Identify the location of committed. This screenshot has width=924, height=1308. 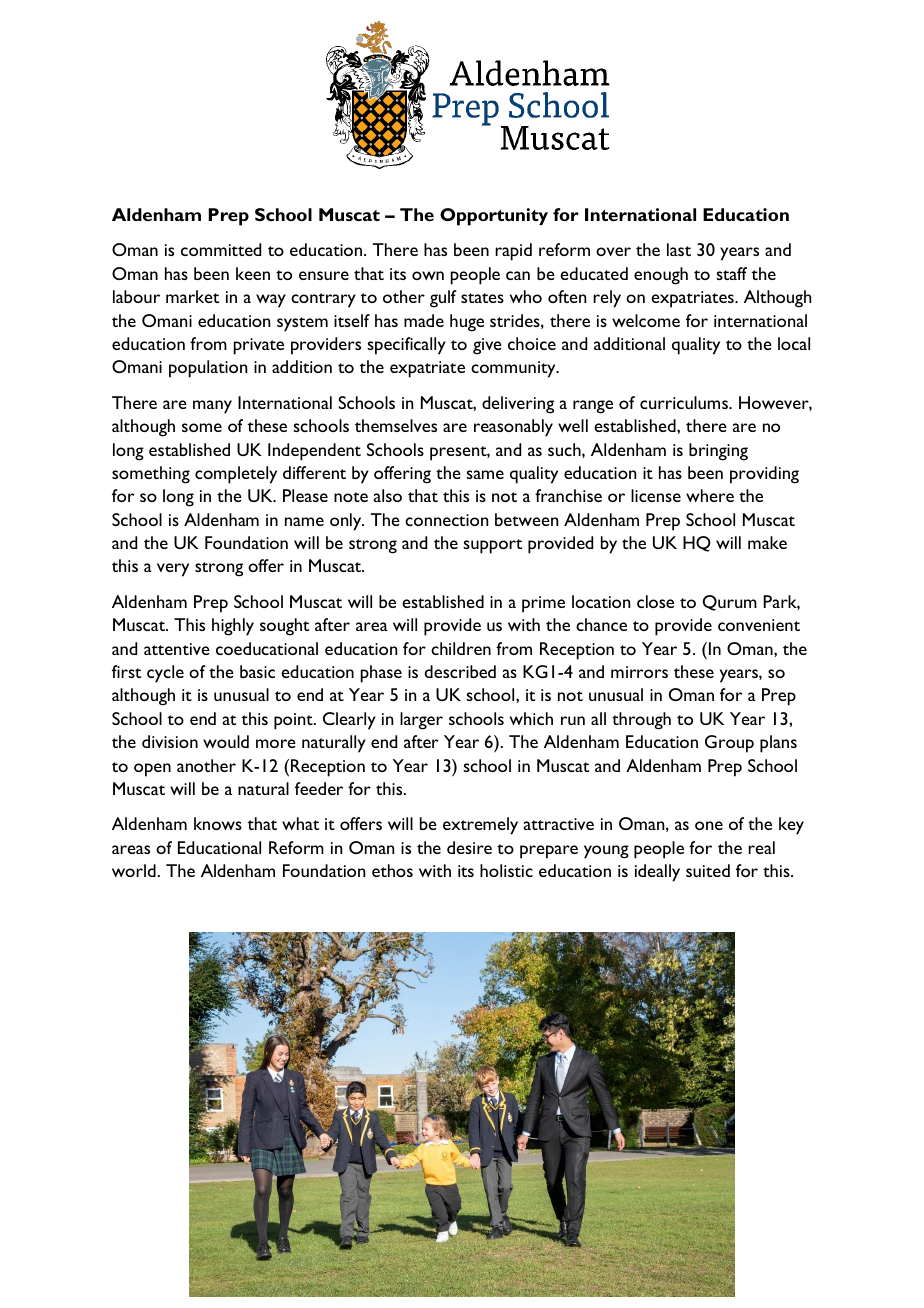
(221, 249).
